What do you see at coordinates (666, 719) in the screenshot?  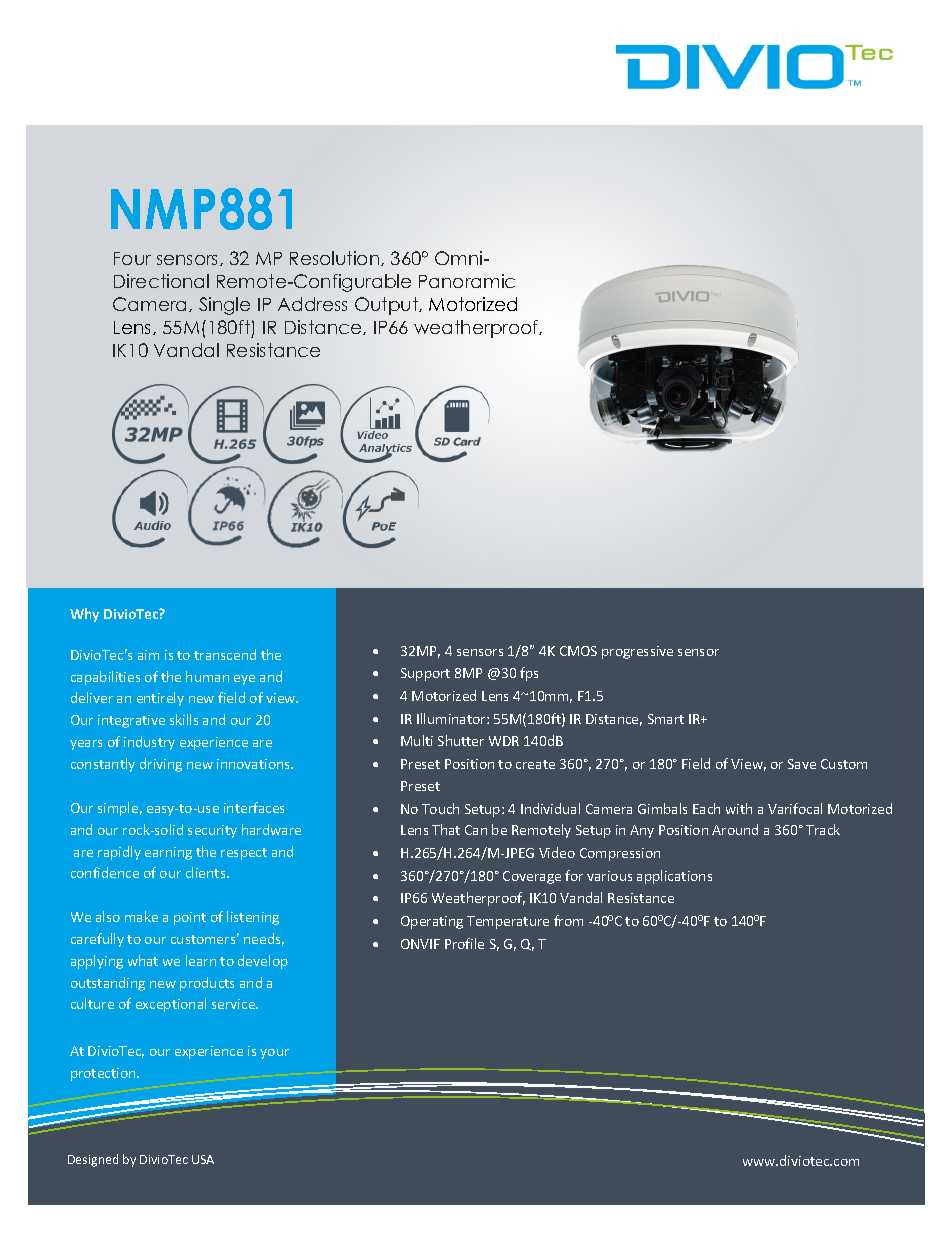 I see `Smart` at bounding box center [666, 719].
